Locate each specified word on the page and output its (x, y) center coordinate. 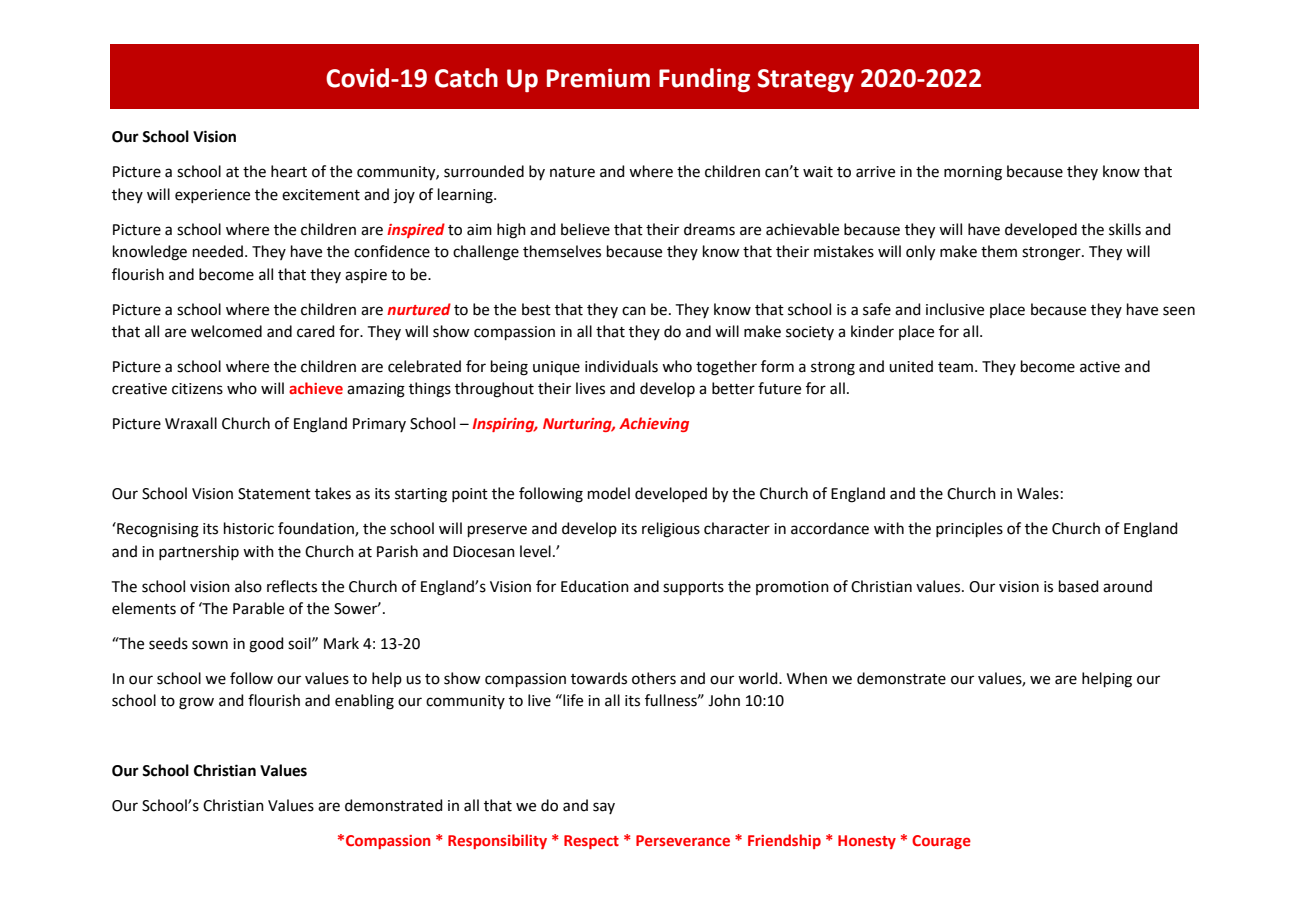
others (654, 678)
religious (671, 530)
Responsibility (497, 841)
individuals (621, 366)
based (1079, 586)
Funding (704, 80)
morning (973, 173)
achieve (316, 388)
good (266, 645)
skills (1125, 229)
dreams (709, 229)
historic (249, 528)
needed (218, 251)
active (1100, 367)
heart (289, 171)
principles (969, 529)
